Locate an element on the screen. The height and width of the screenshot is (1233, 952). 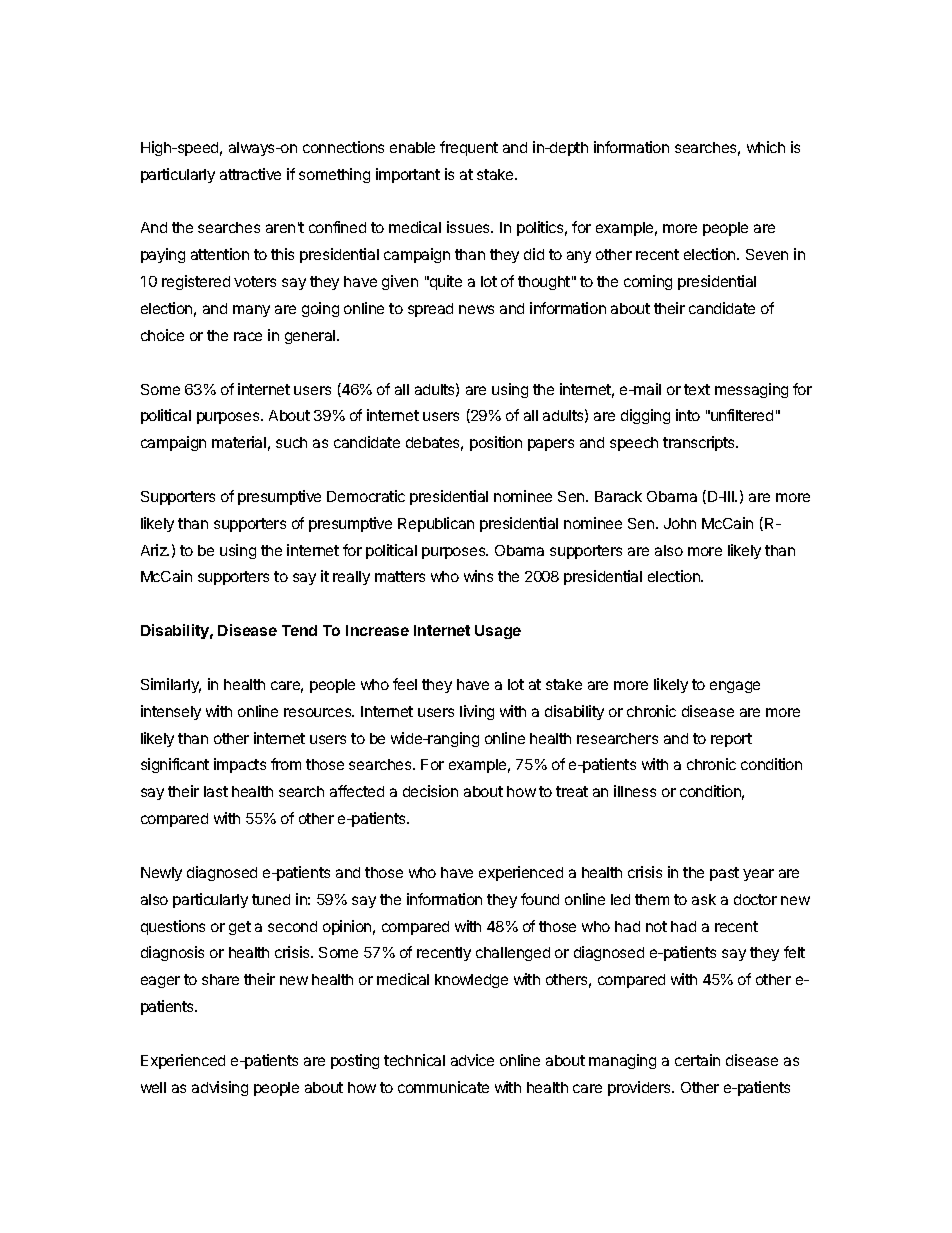
race is located at coordinates (248, 336).
